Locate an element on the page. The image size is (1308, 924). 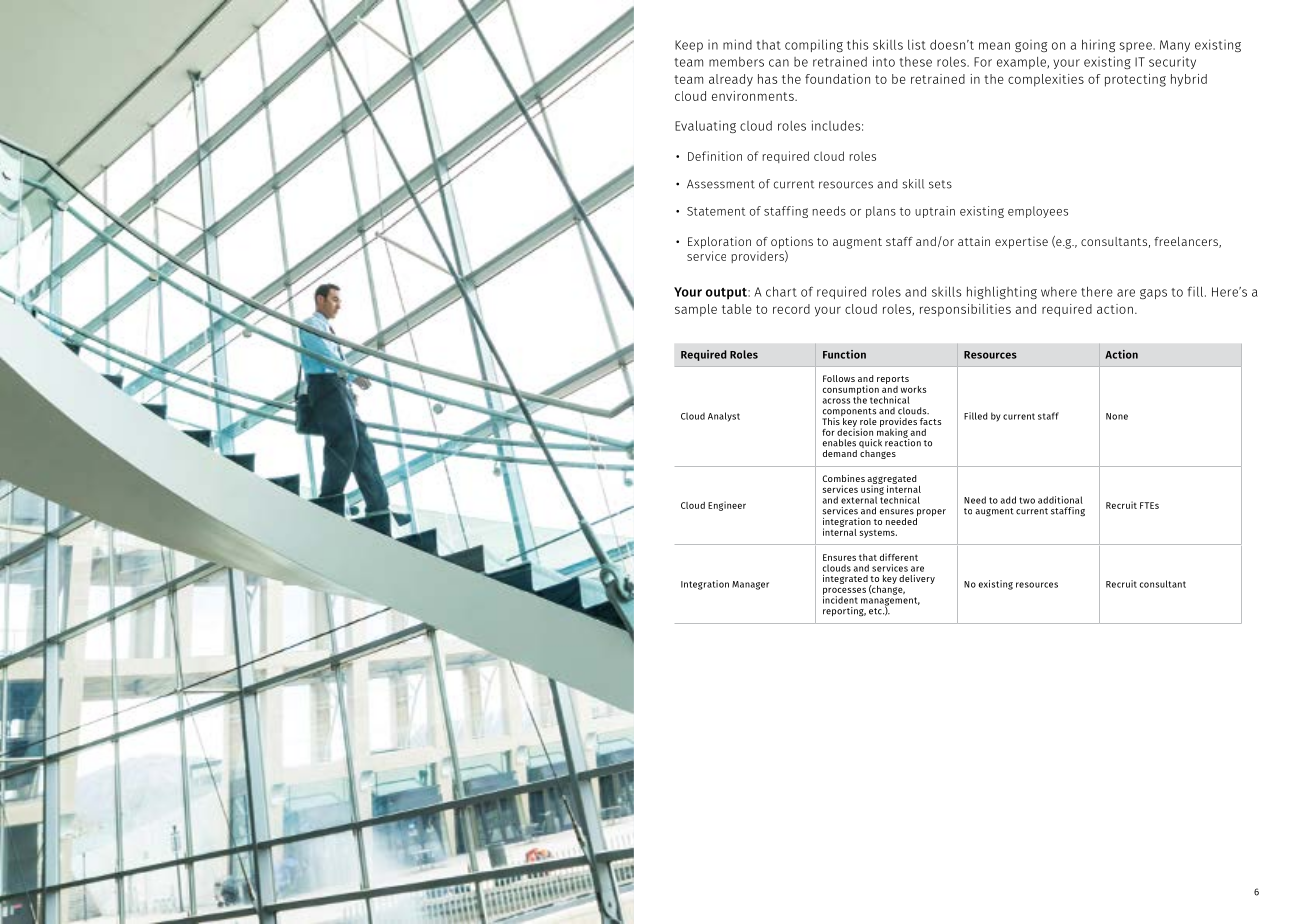
Engineer is located at coordinates (727, 506).
